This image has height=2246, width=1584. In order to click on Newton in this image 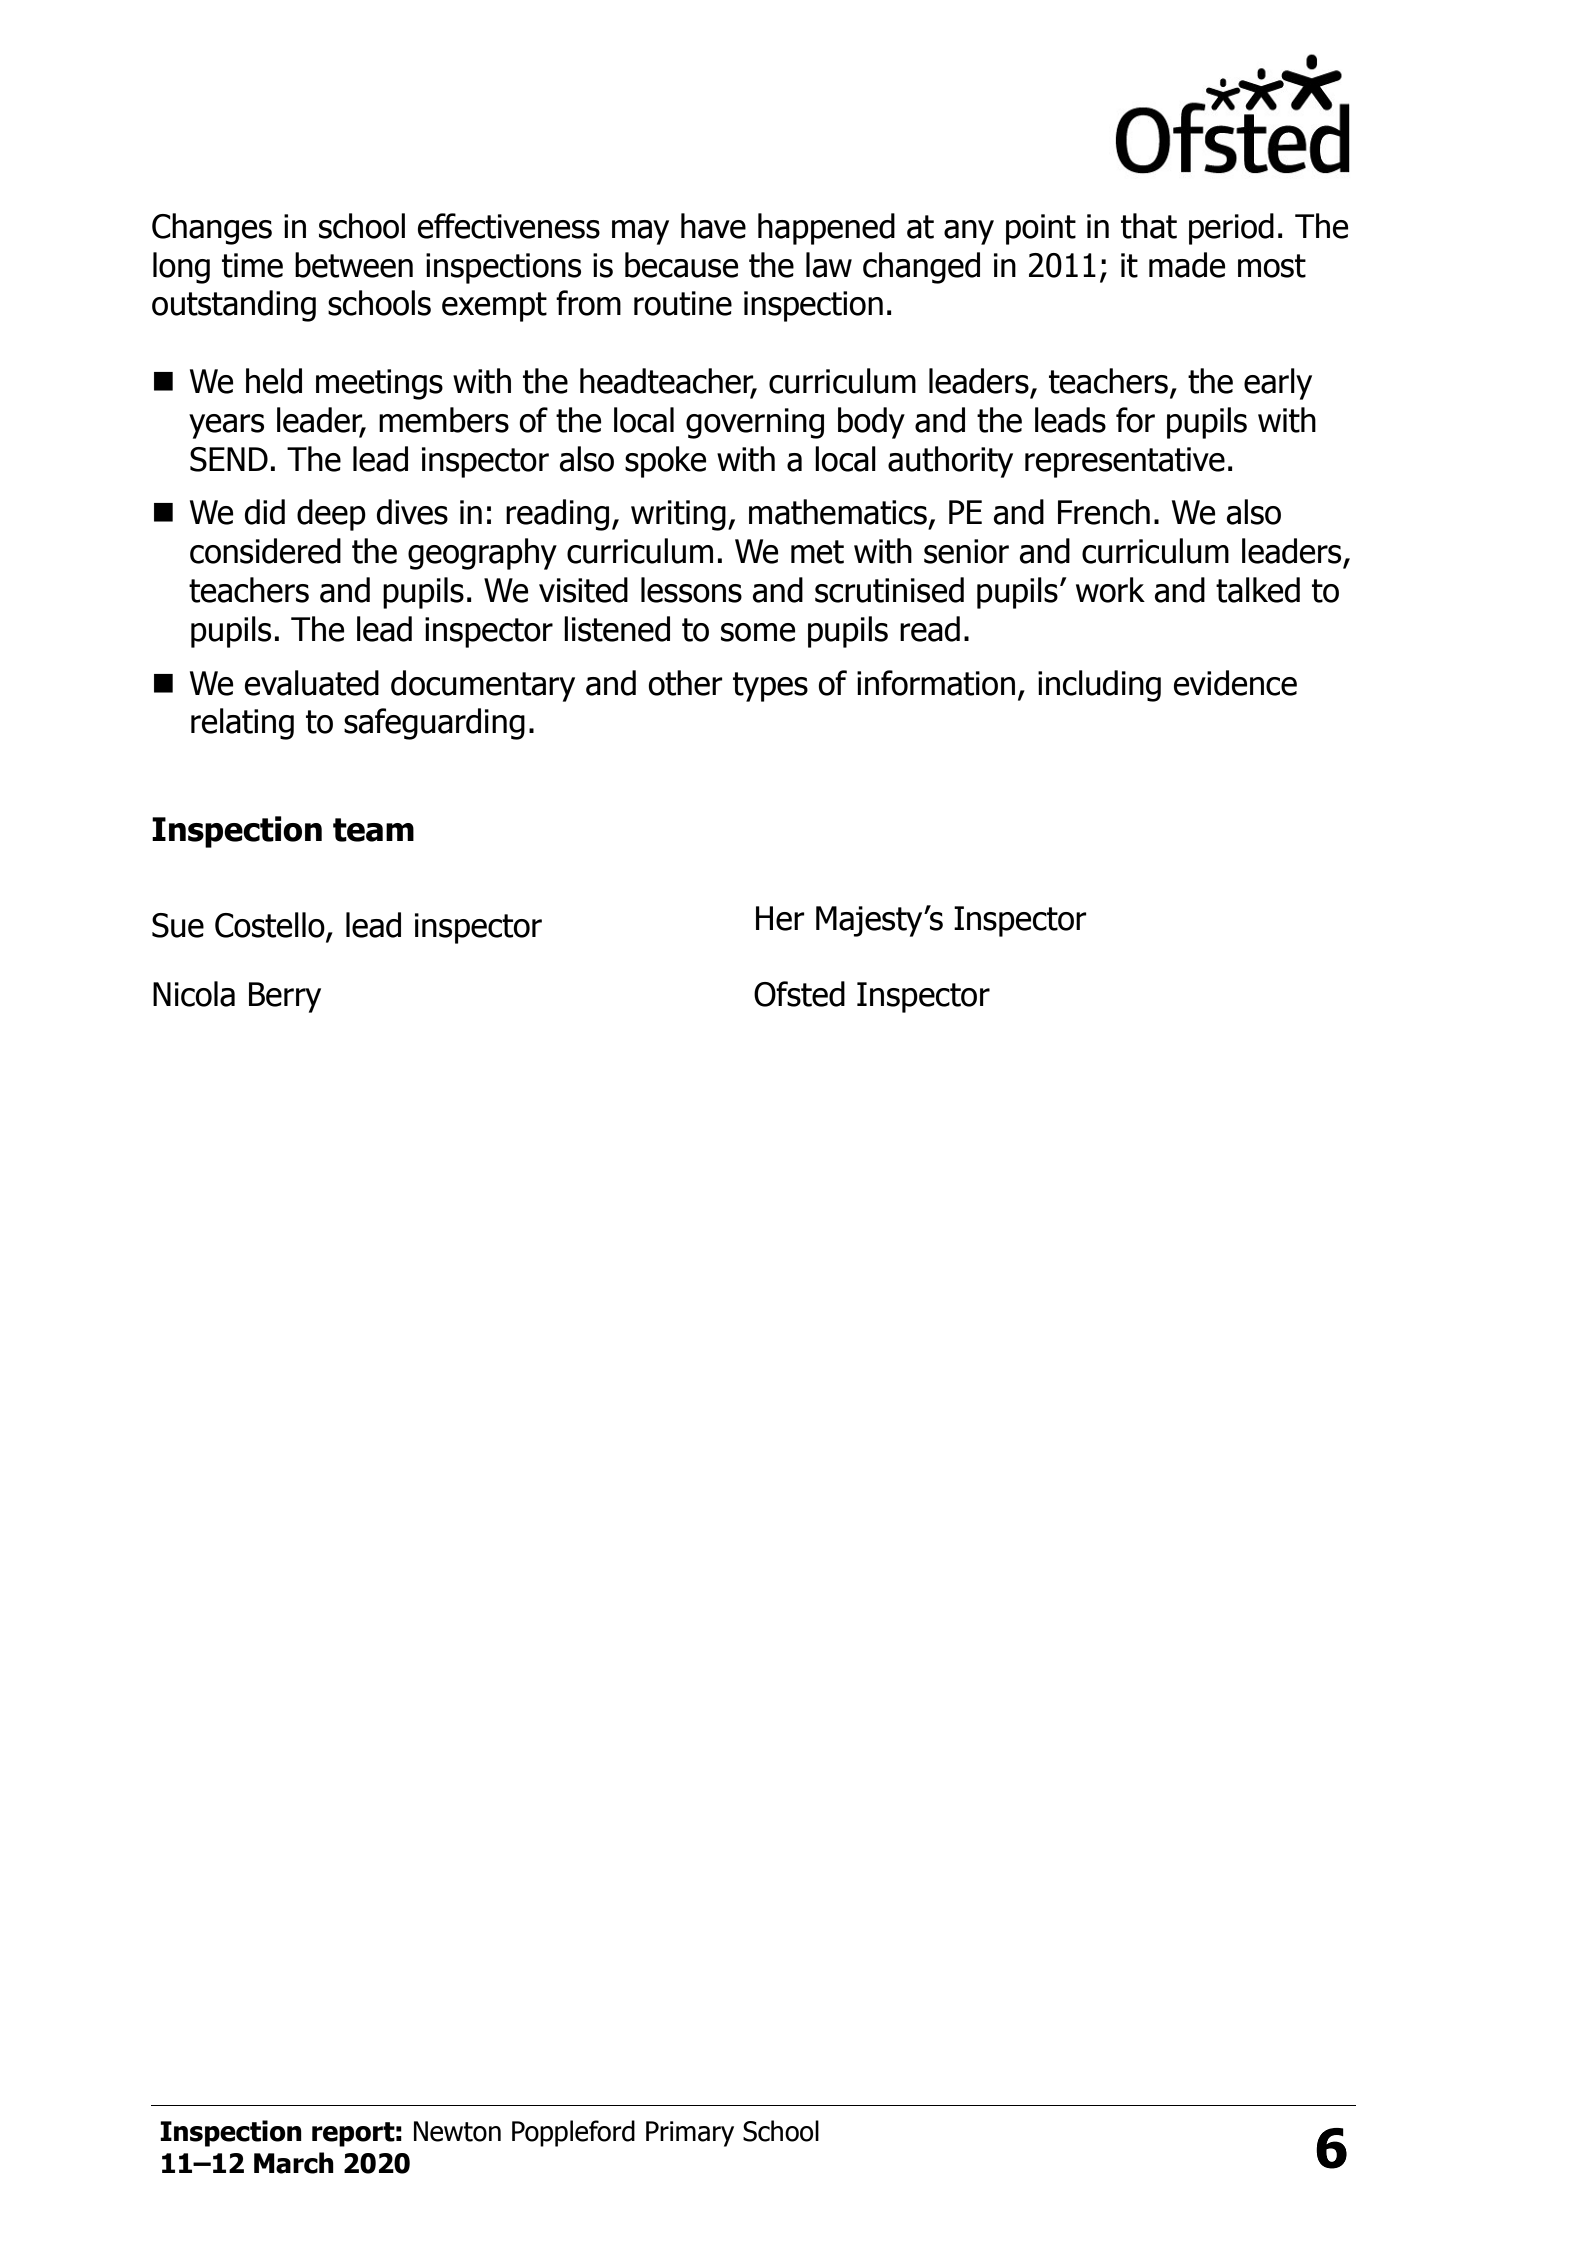, I will do `click(457, 2131)`.
